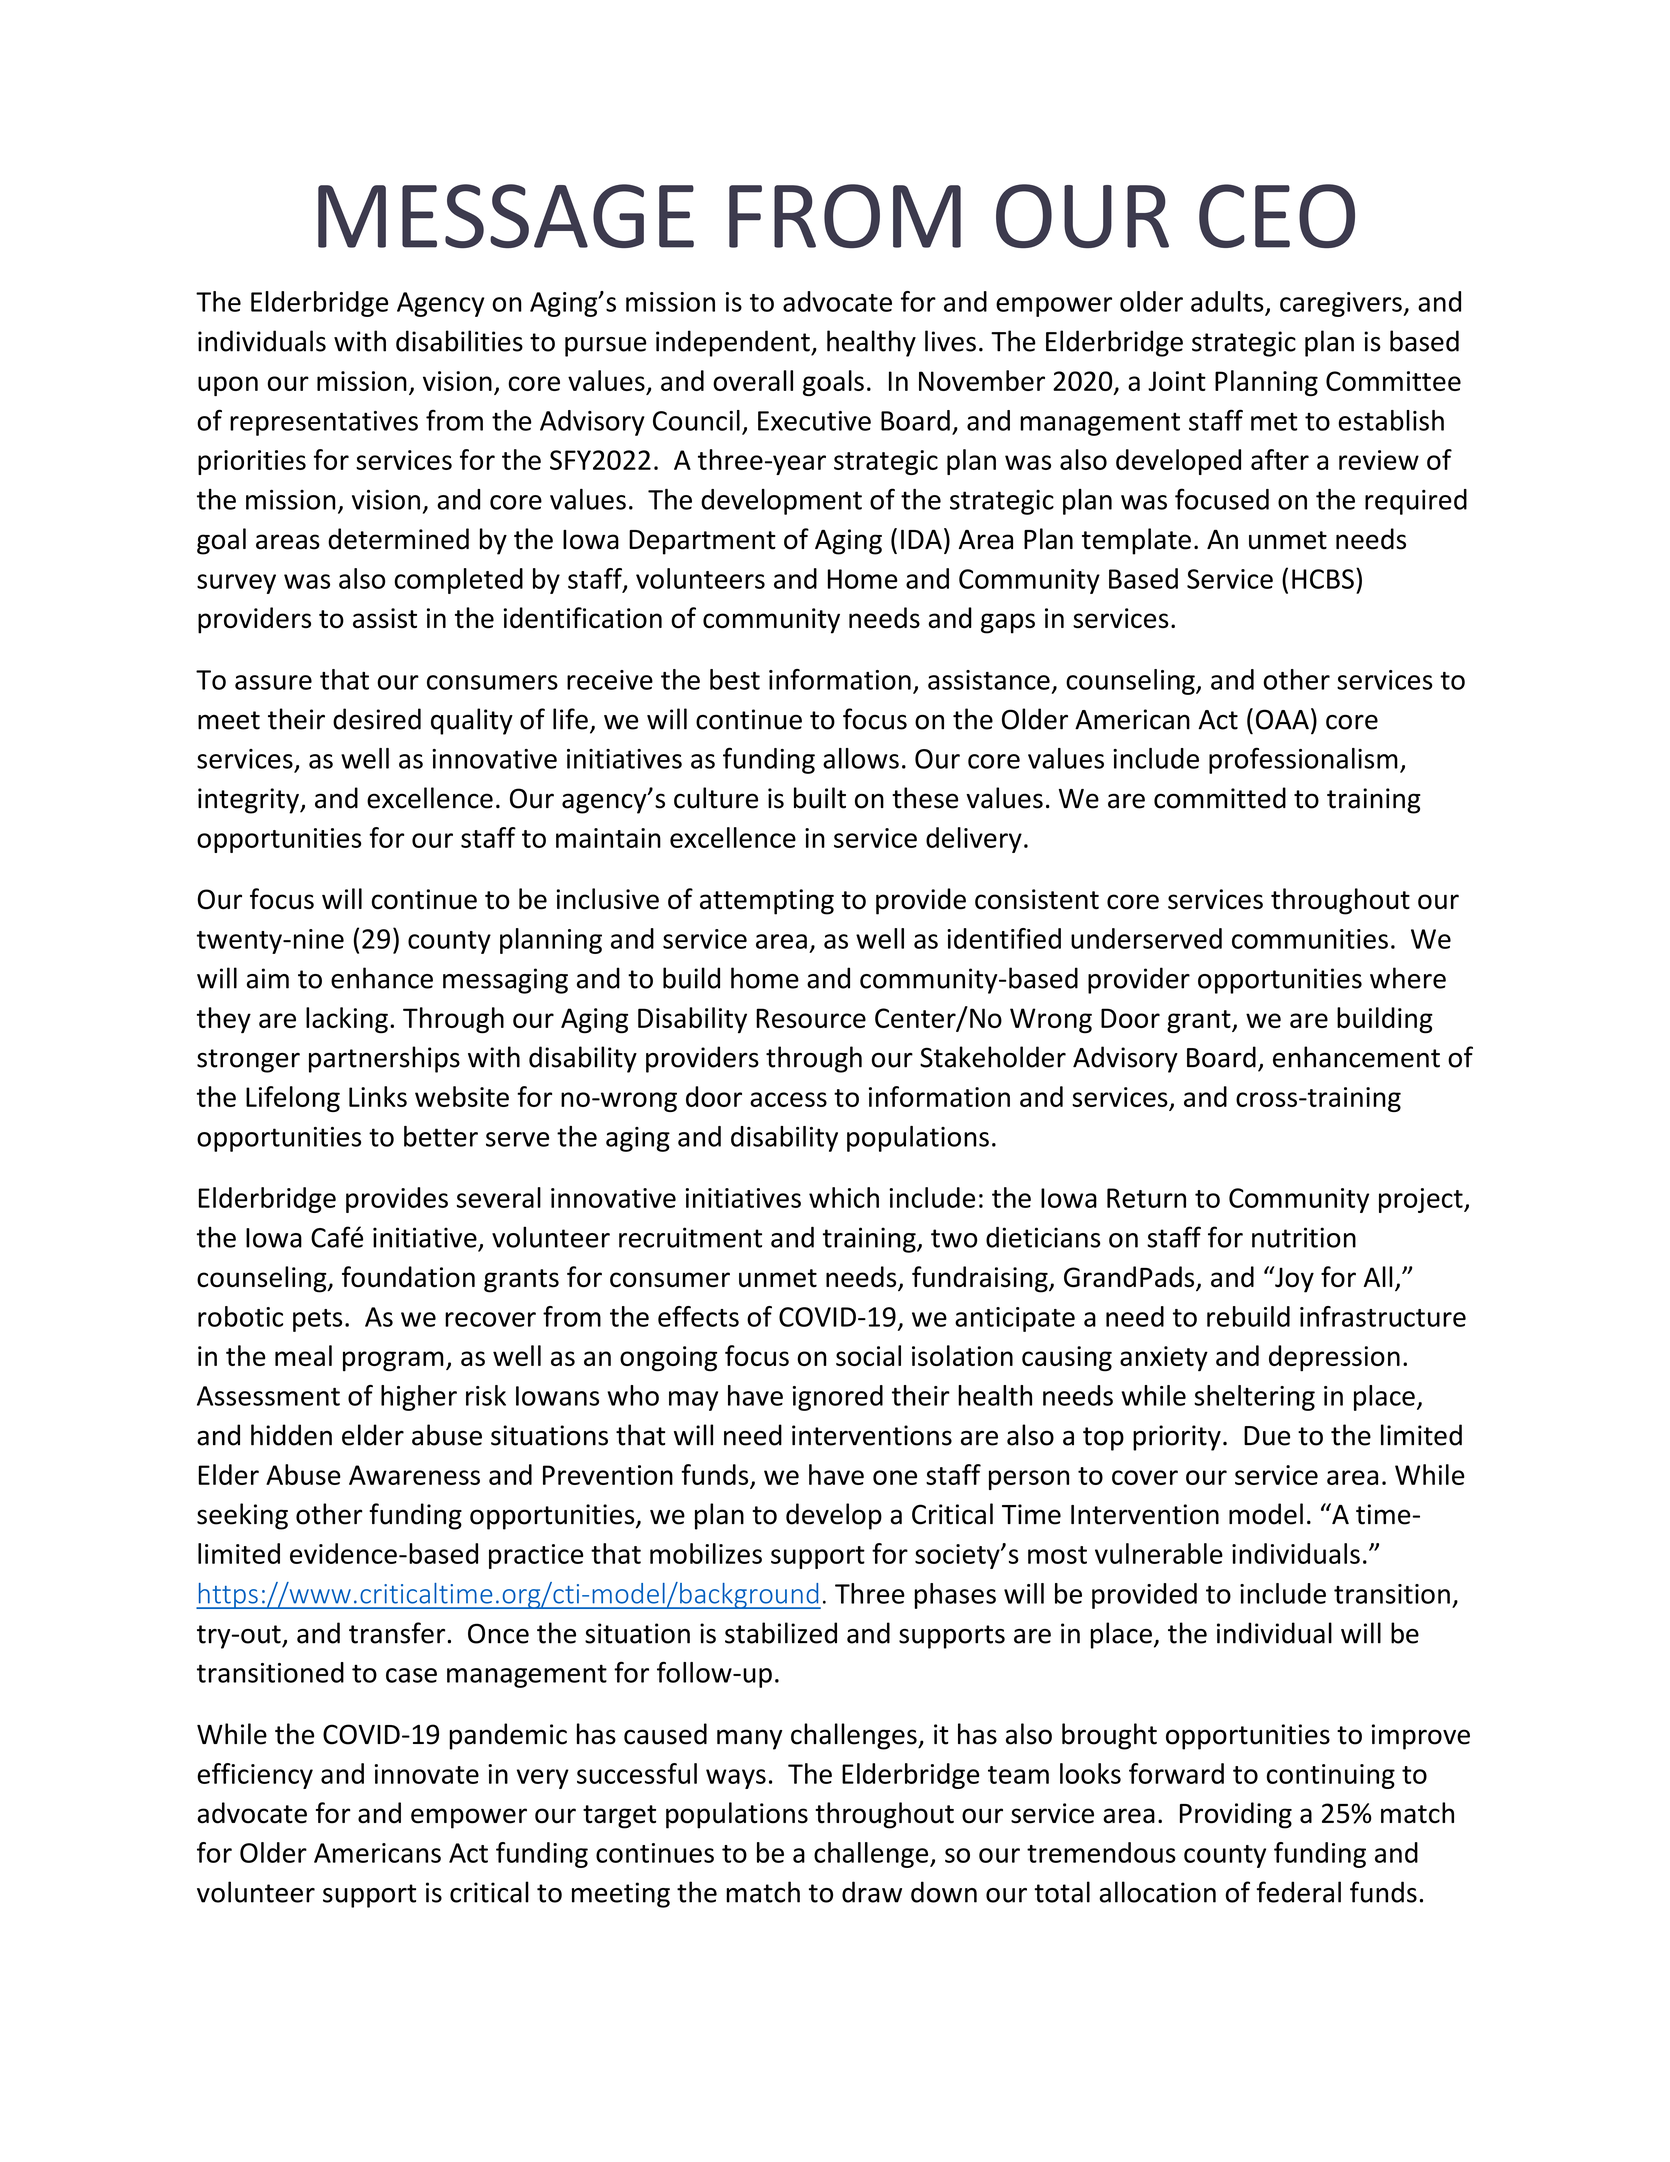 This screenshot has height=2162, width=1670. I want to click on Resource, so click(811, 1018).
